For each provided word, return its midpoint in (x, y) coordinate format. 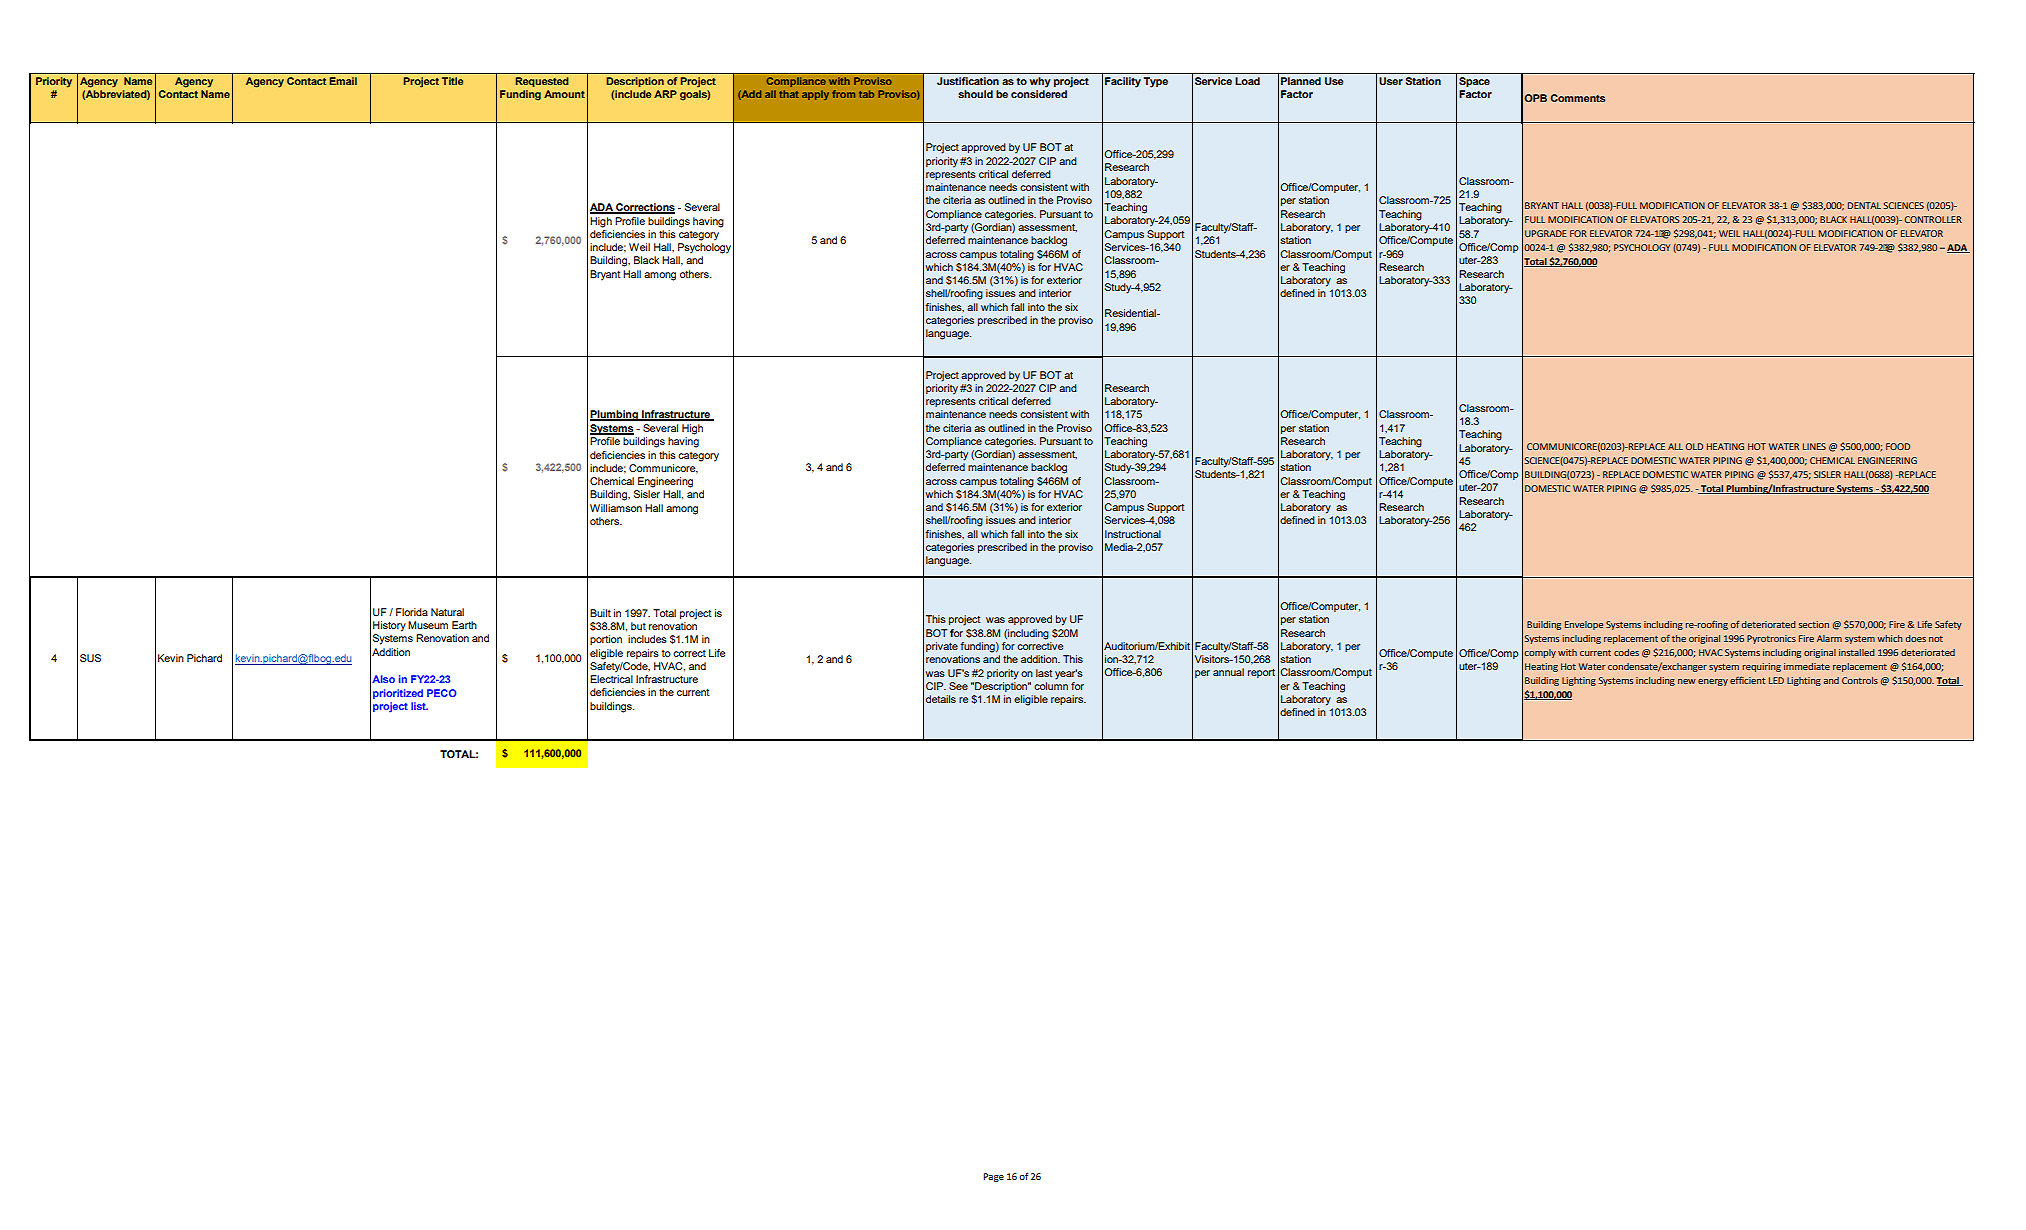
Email (343, 81)
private (942, 647)
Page (993, 1177)
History (389, 626)
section (1814, 624)
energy (1713, 682)
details (941, 699)
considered (1039, 94)
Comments (1578, 98)
